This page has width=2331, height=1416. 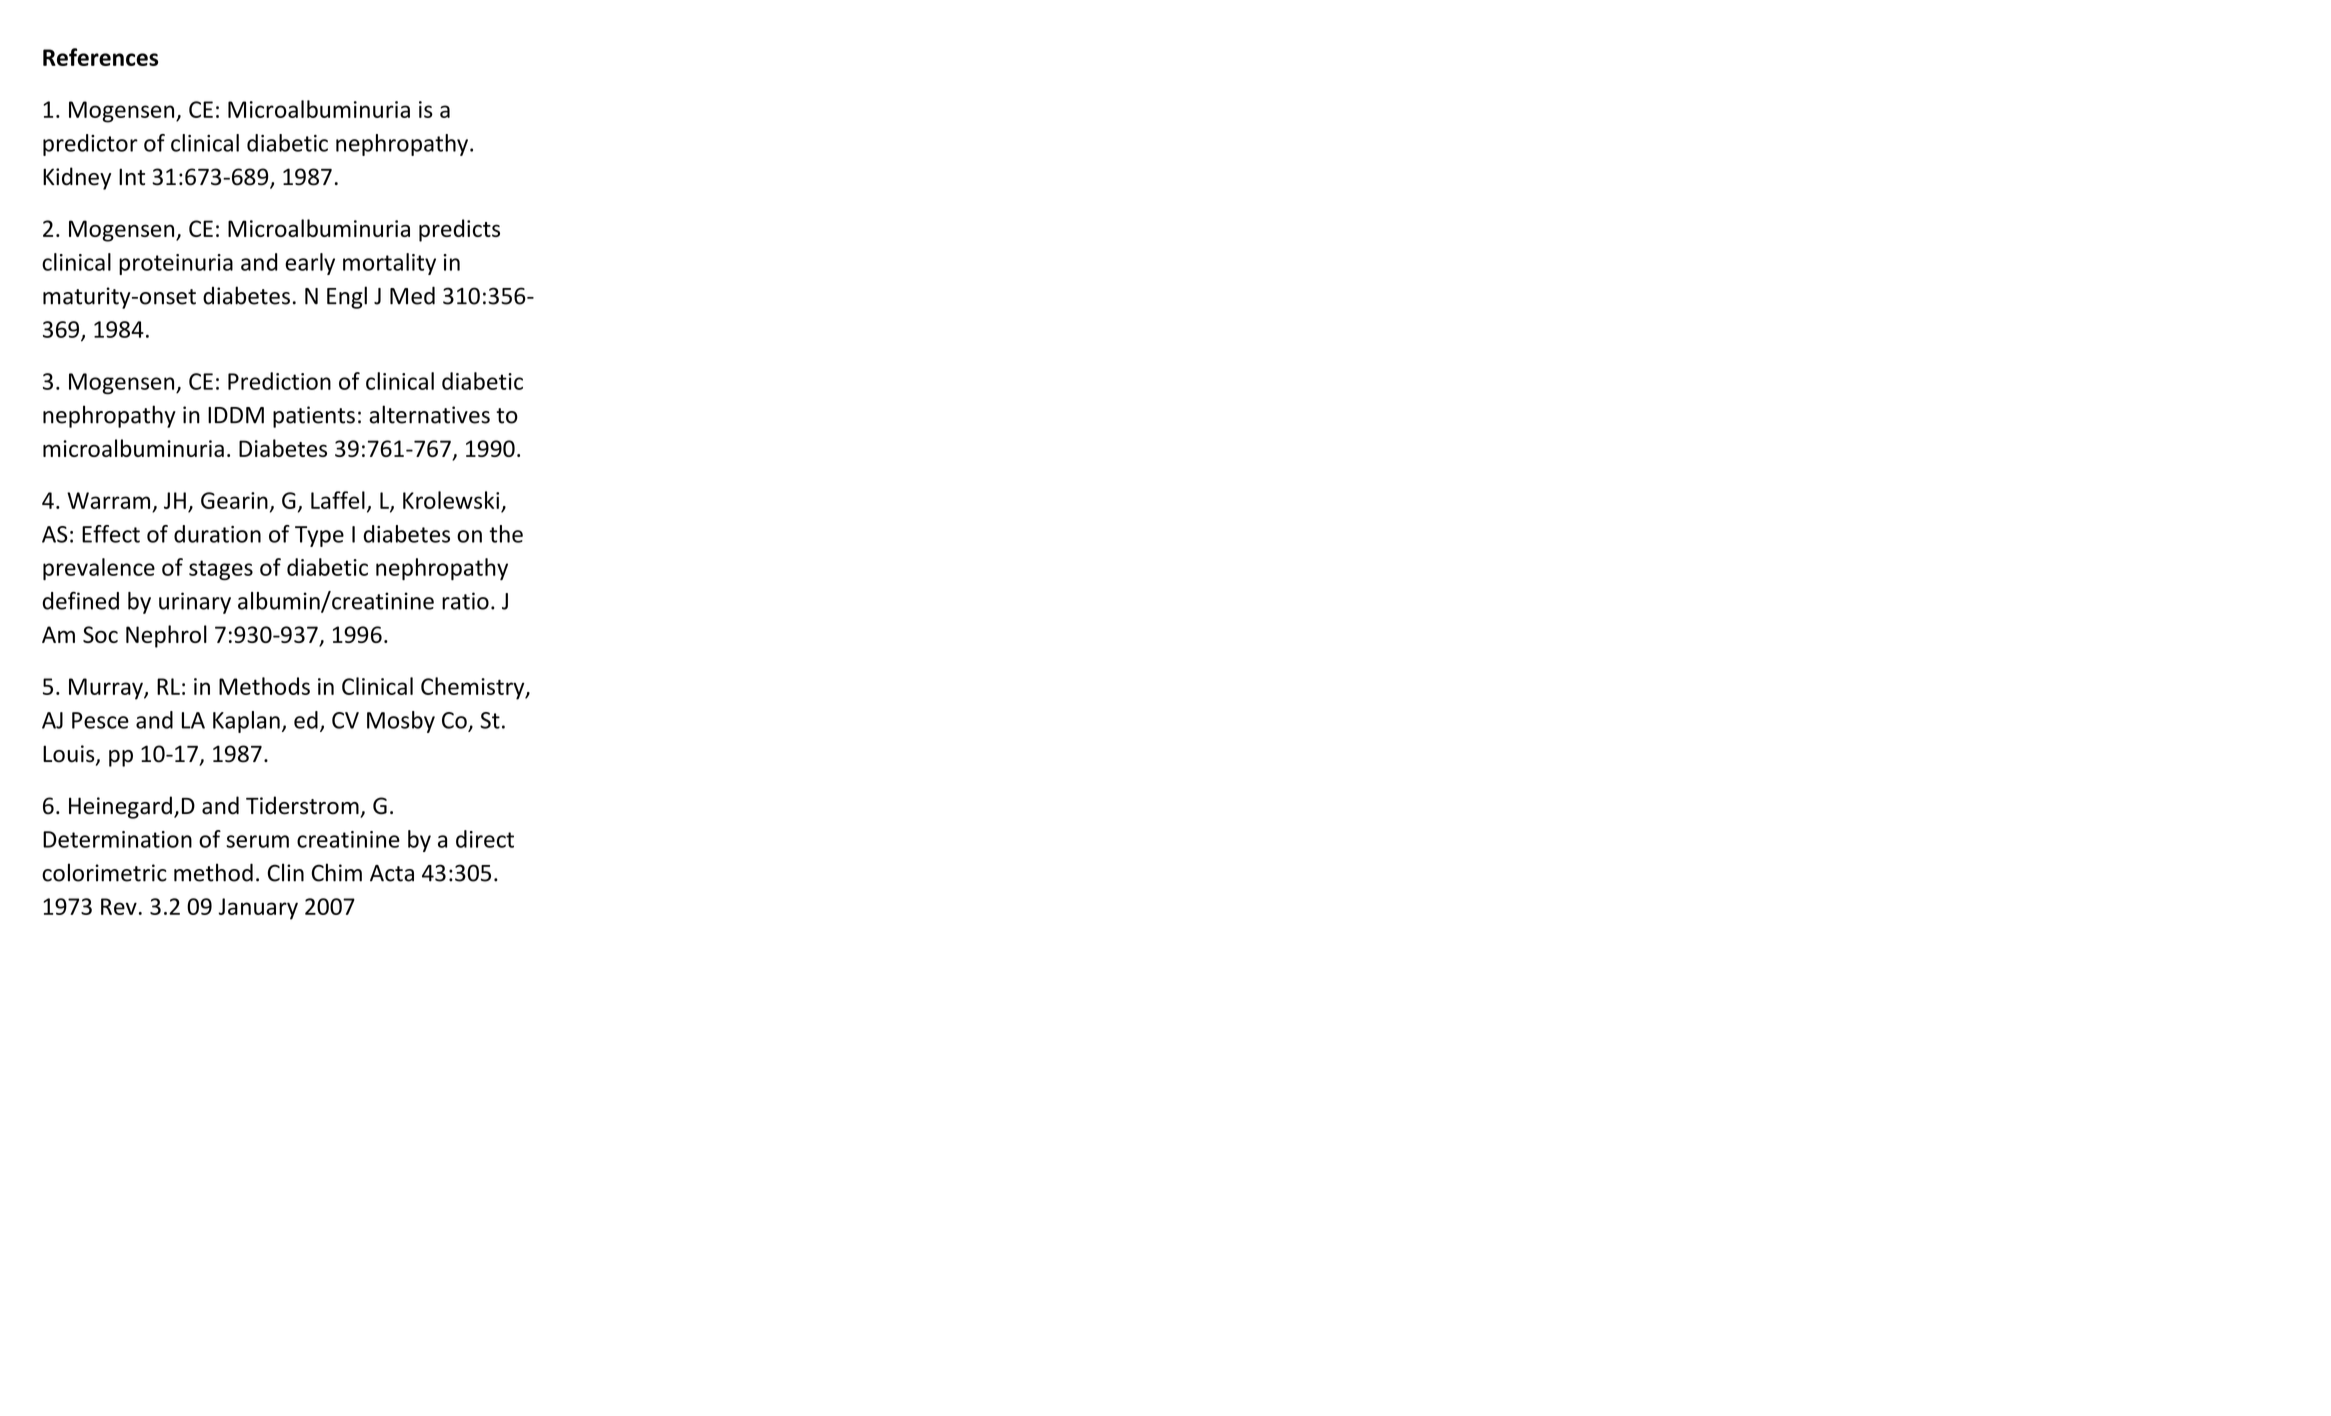 I want to click on Int, so click(x=132, y=177).
